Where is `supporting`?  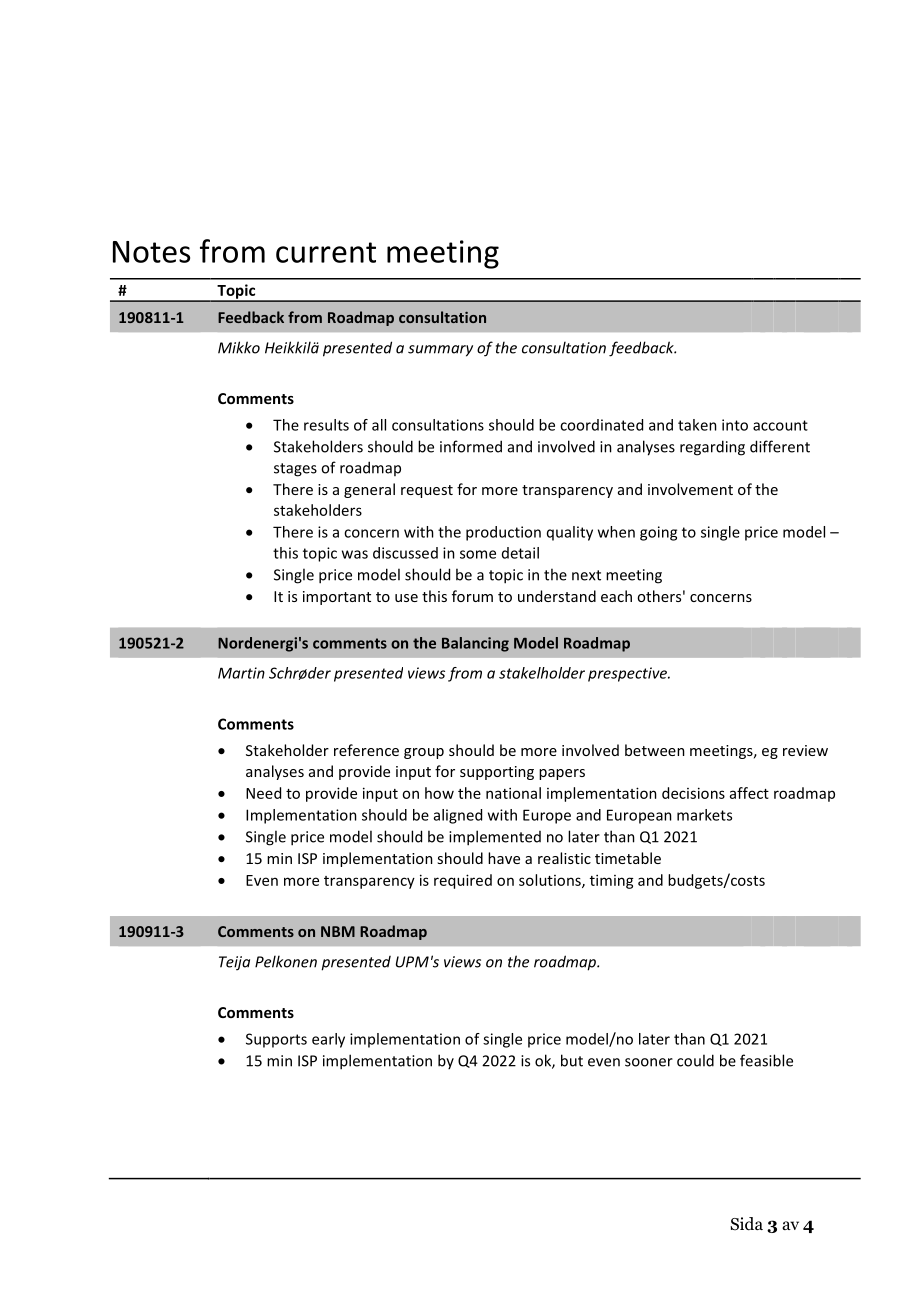
supporting is located at coordinates (497, 773).
